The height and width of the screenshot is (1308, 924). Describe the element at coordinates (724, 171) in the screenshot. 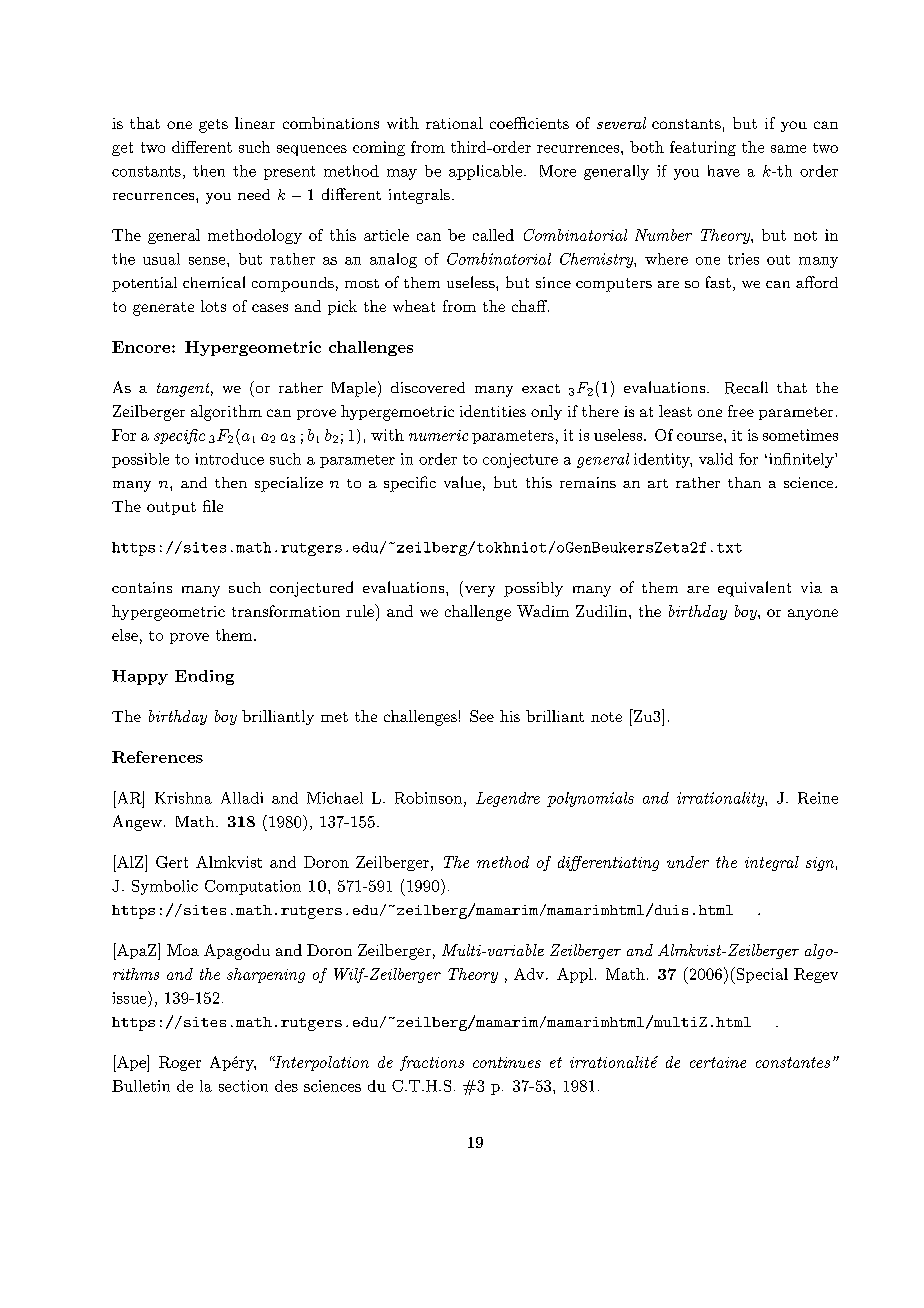

I see `have` at that location.
